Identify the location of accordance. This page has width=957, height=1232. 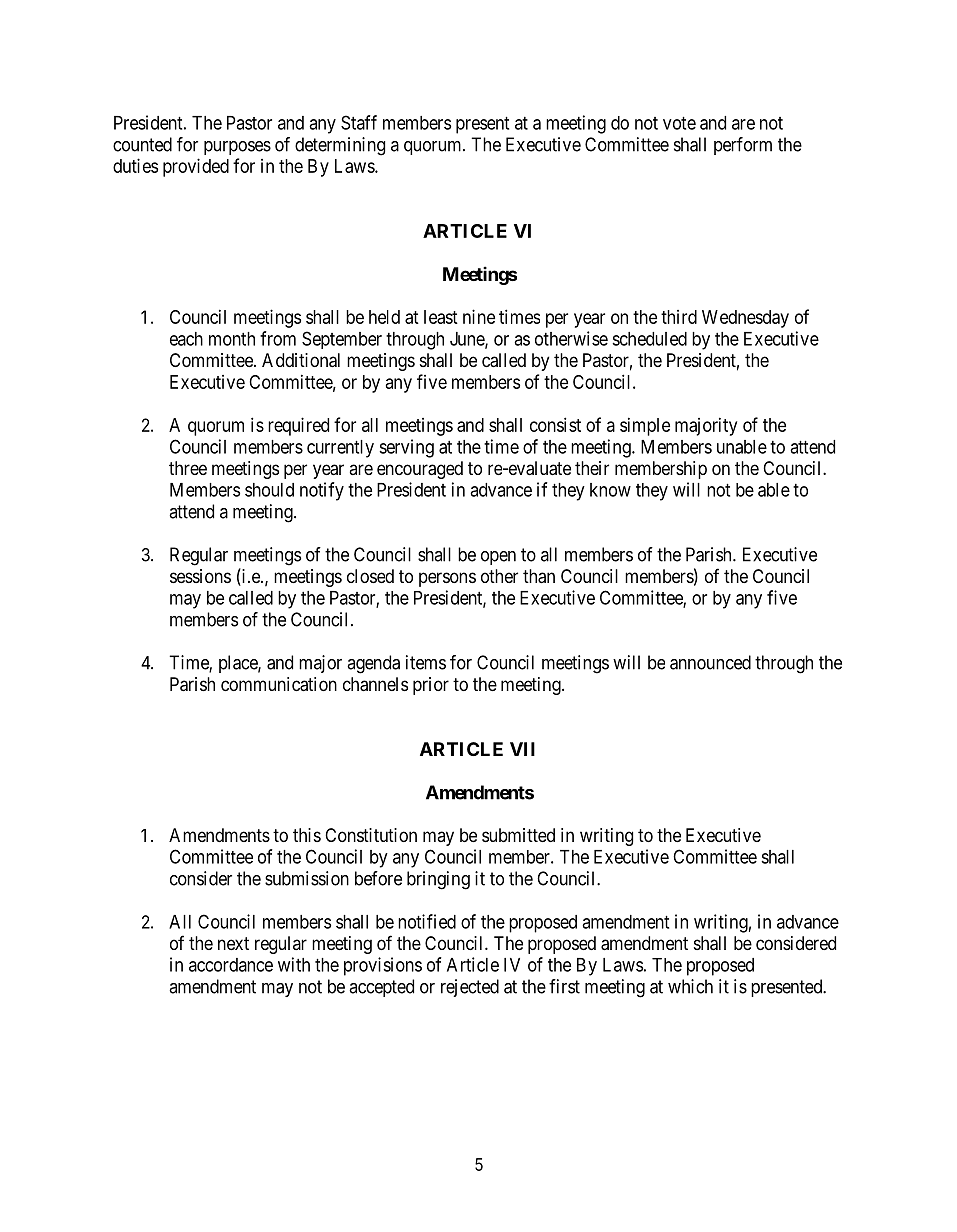
(231, 965).
